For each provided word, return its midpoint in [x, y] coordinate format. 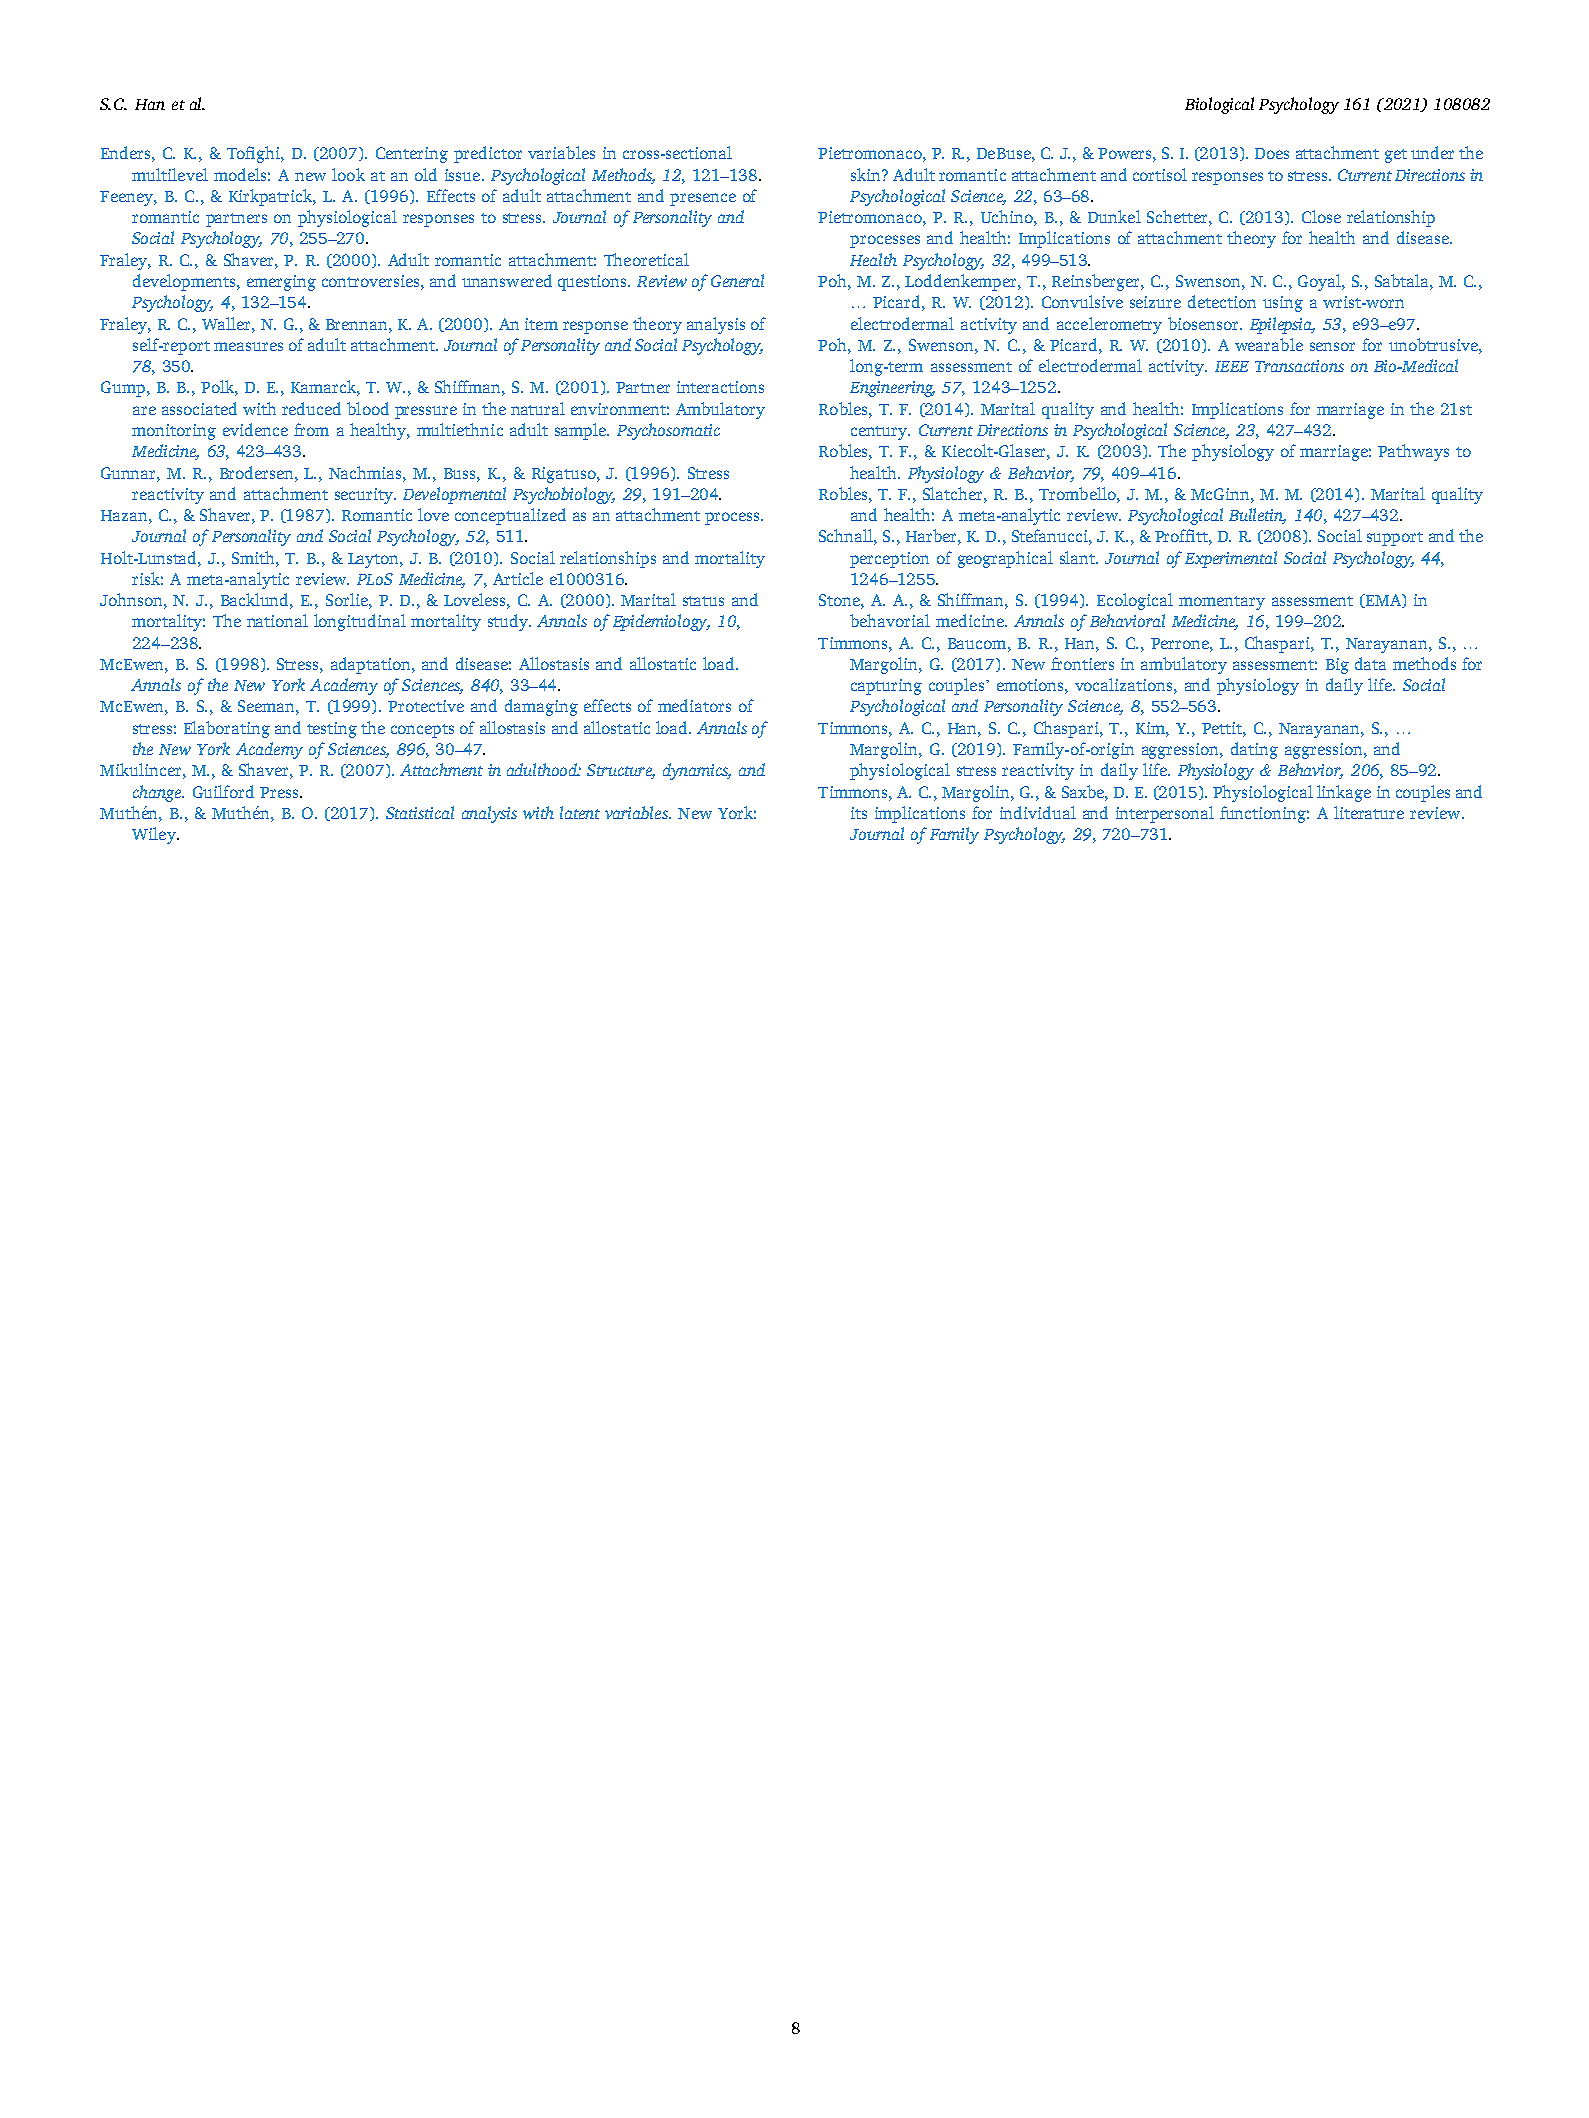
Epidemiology [661, 622]
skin [867, 174]
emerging [281, 283]
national [277, 620]
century [880, 433]
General [737, 280]
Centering [412, 155]
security [365, 496]
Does [1272, 153]
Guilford [223, 791]
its [859, 813]
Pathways [1413, 452]
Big [1337, 666]
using [1283, 304]
